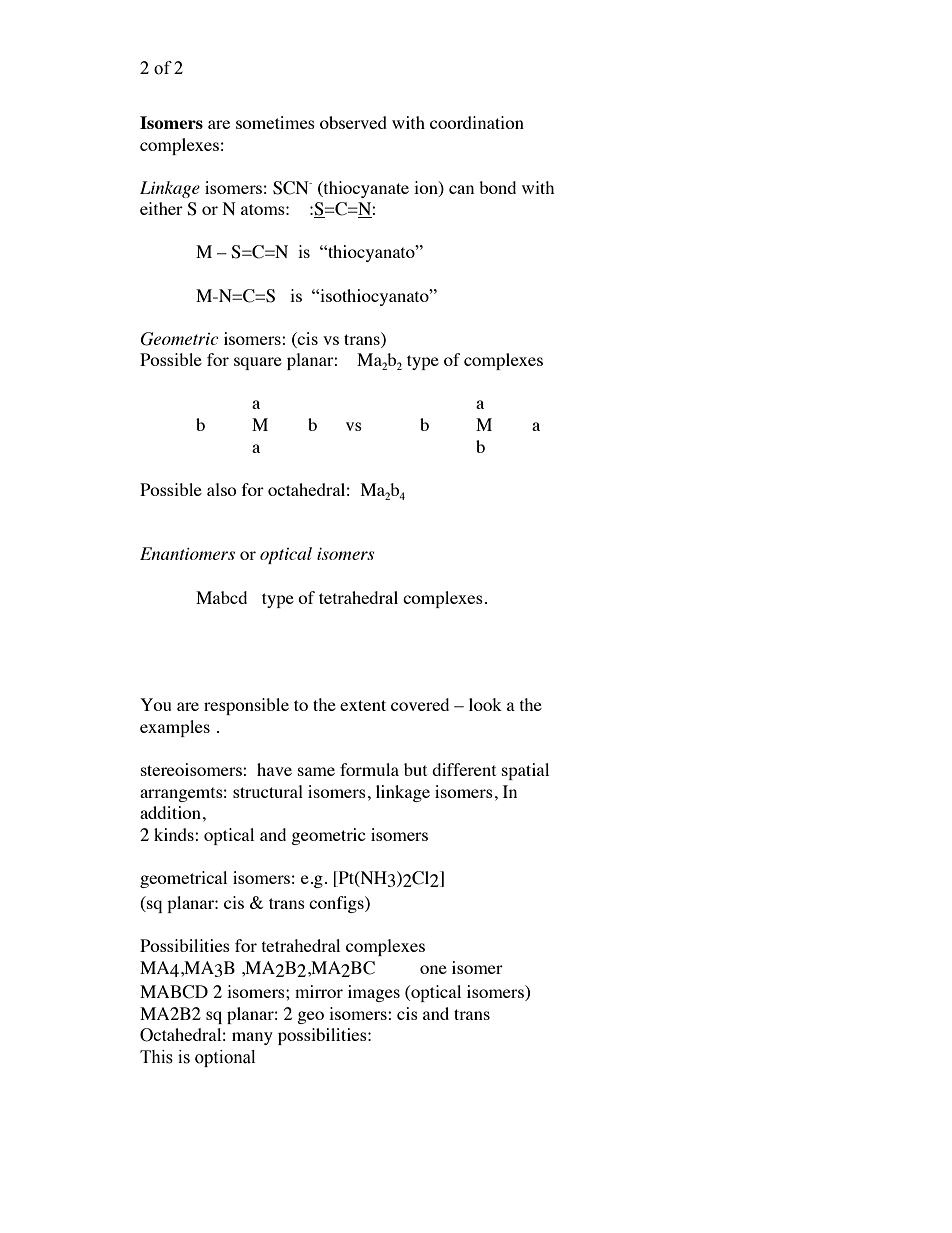 Image resolution: width=952 pixels, height=1233 pixels. What do you see at coordinates (187, 553) in the image?
I see `Enantiomers` at bounding box center [187, 553].
